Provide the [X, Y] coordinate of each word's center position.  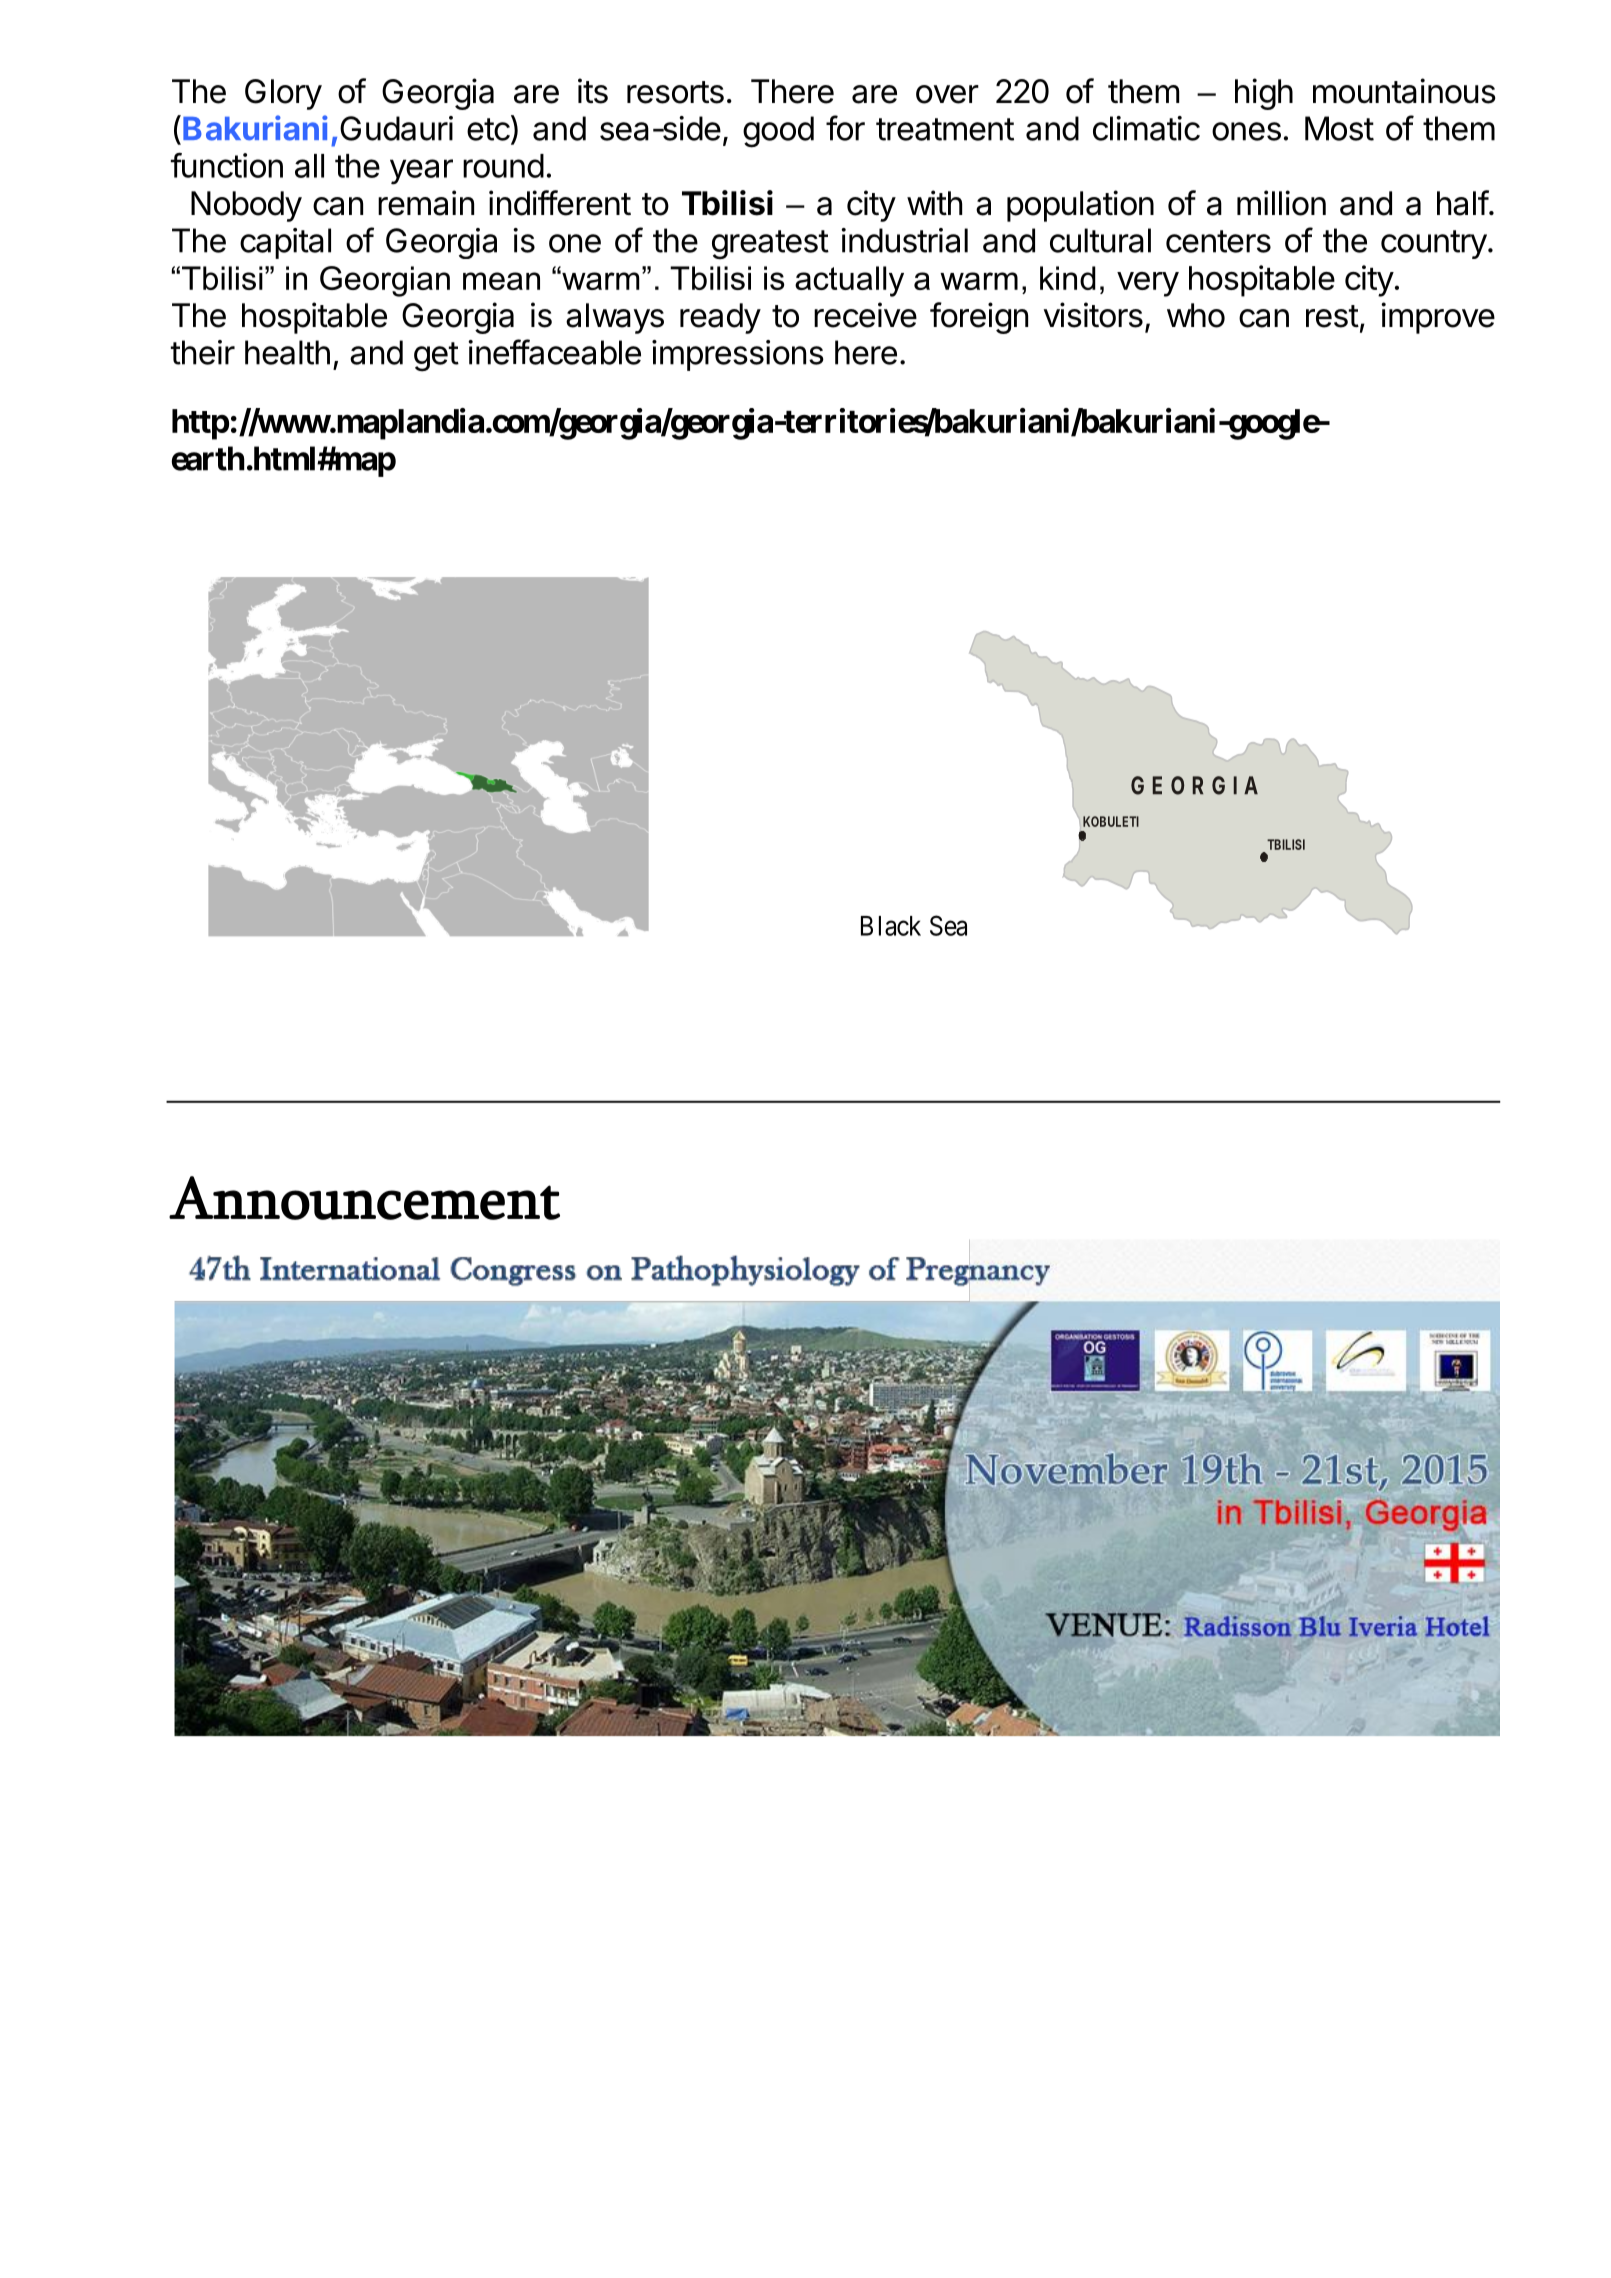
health [287, 352]
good [778, 132]
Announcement [364, 1198]
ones [1246, 131]
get [436, 357]
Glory [283, 94]
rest [1332, 316]
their [203, 352]
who [1196, 315]
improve [1438, 318]
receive [865, 315]
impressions [738, 355]
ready [720, 318]
